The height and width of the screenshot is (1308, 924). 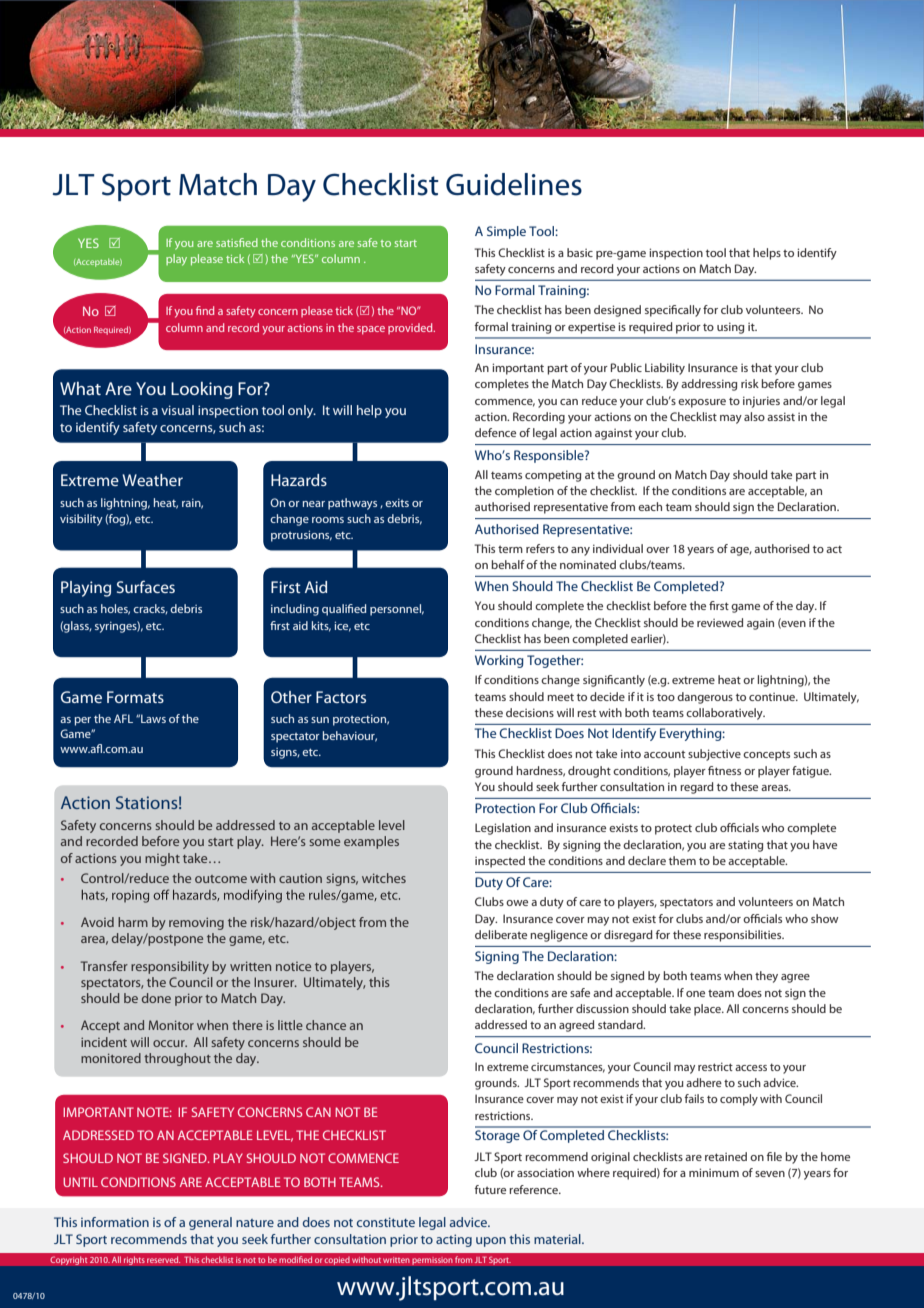 I want to click on information, so click(x=115, y=1222).
